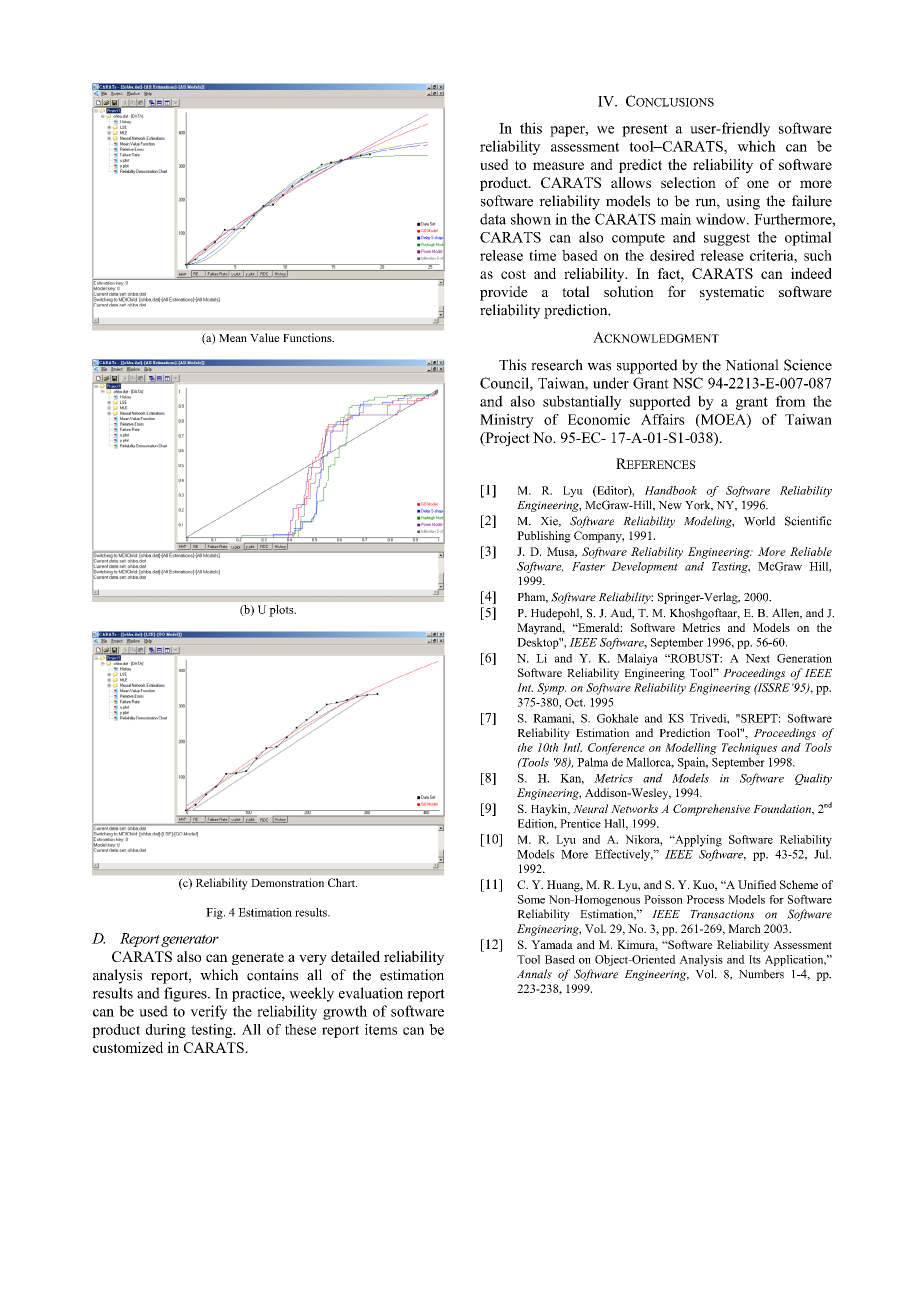 The width and height of the page is (924, 1308). What do you see at coordinates (544, 537) in the page?
I see `Publishing` at bounding box center [544, 537].
